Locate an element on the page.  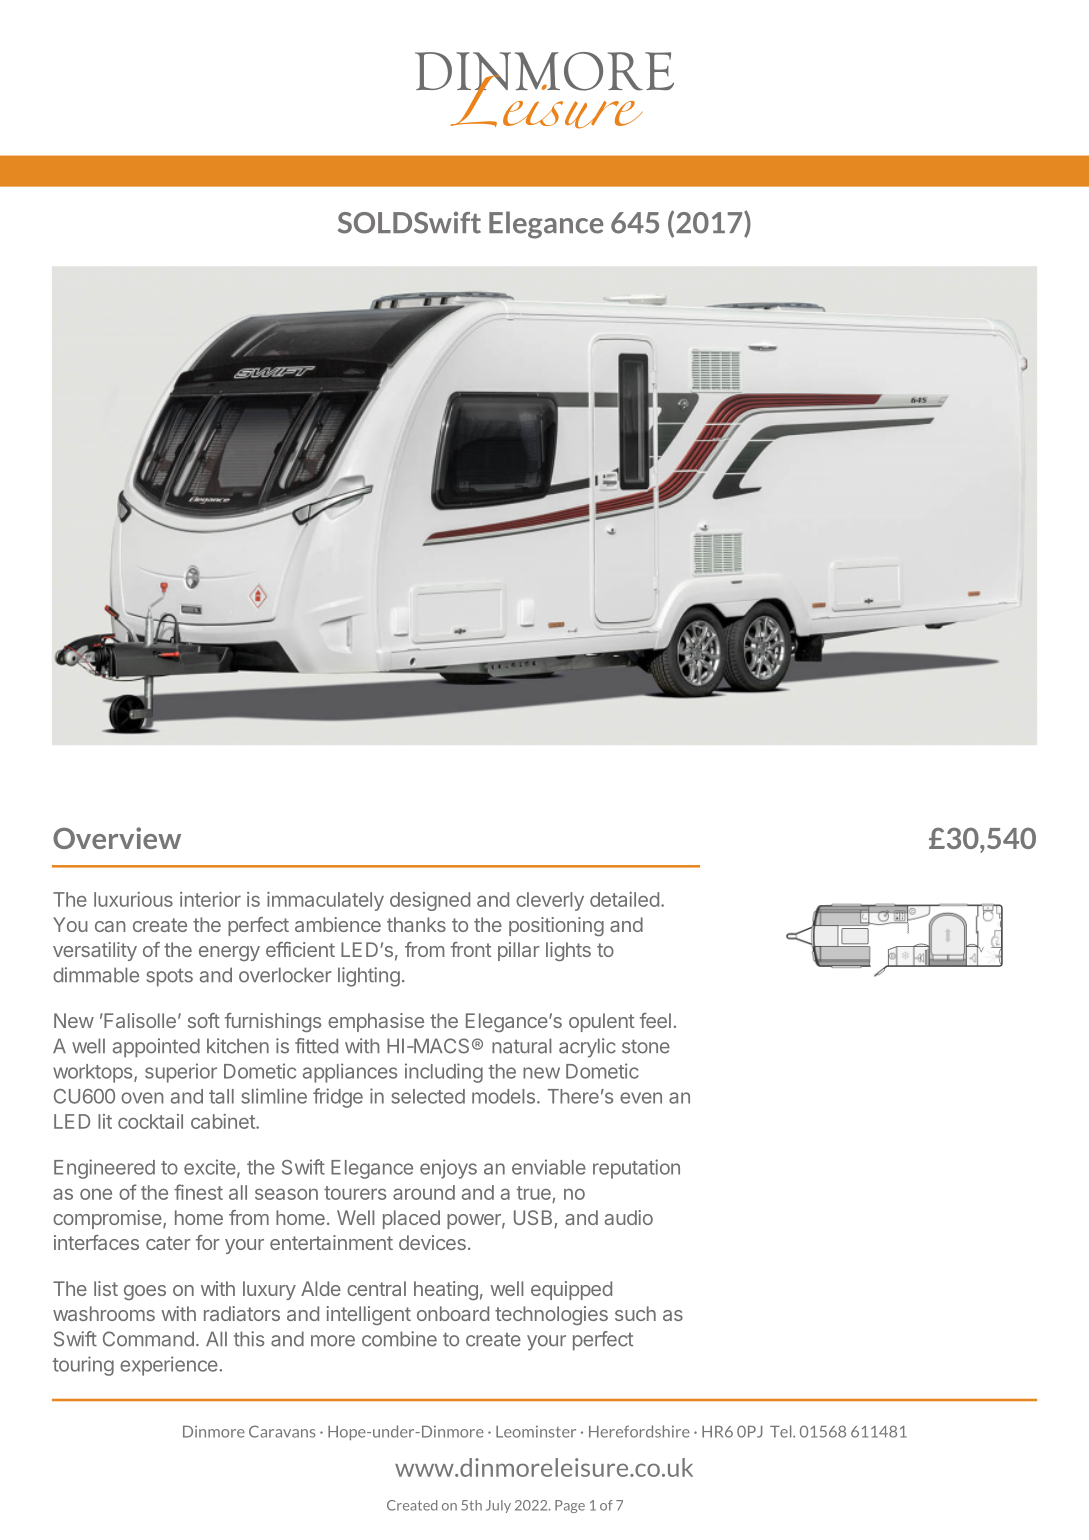
Caravans is located at coordinates (282, 1431).
